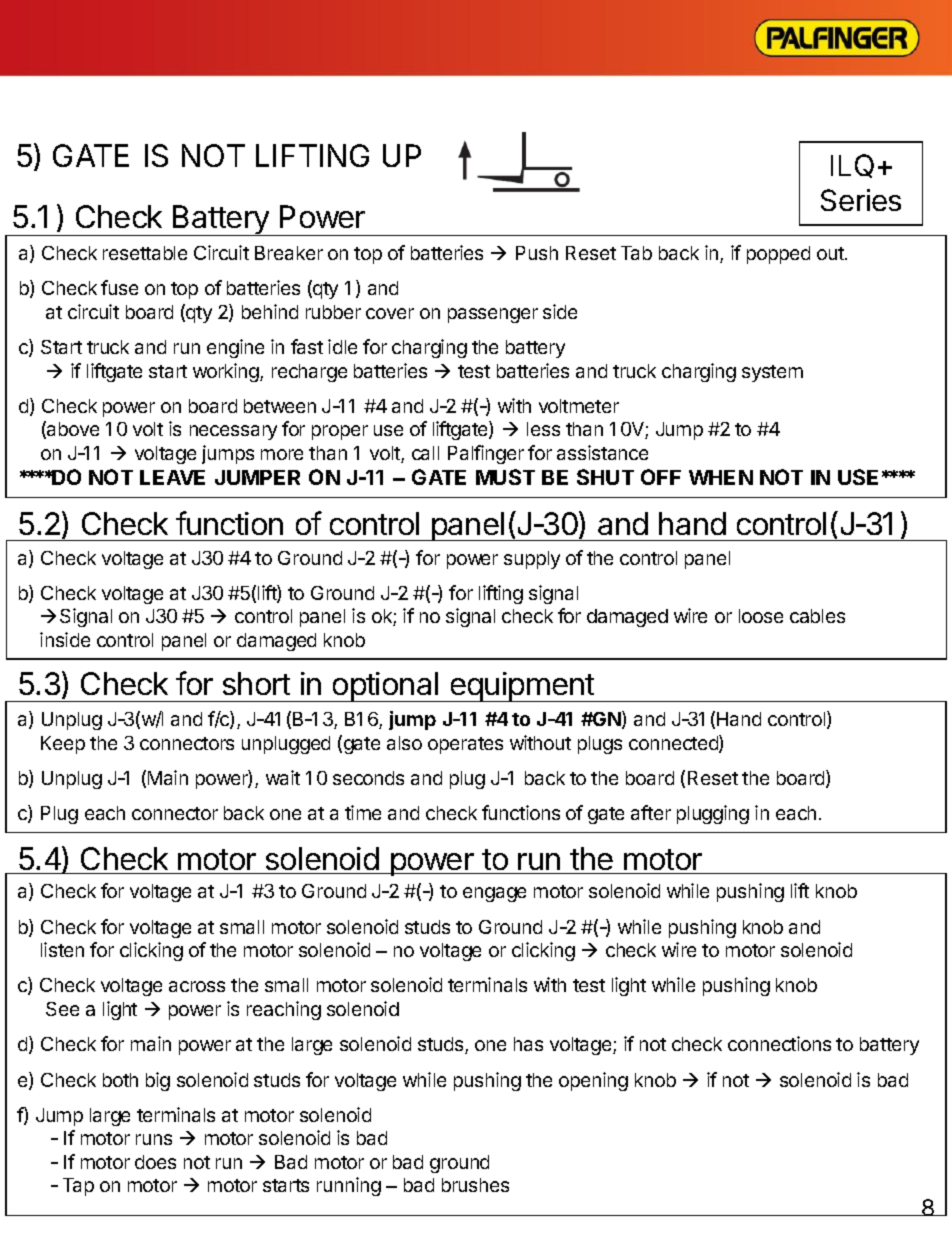 The image size is (952, 1235). I want to click on passenger, so click(493, 315).
